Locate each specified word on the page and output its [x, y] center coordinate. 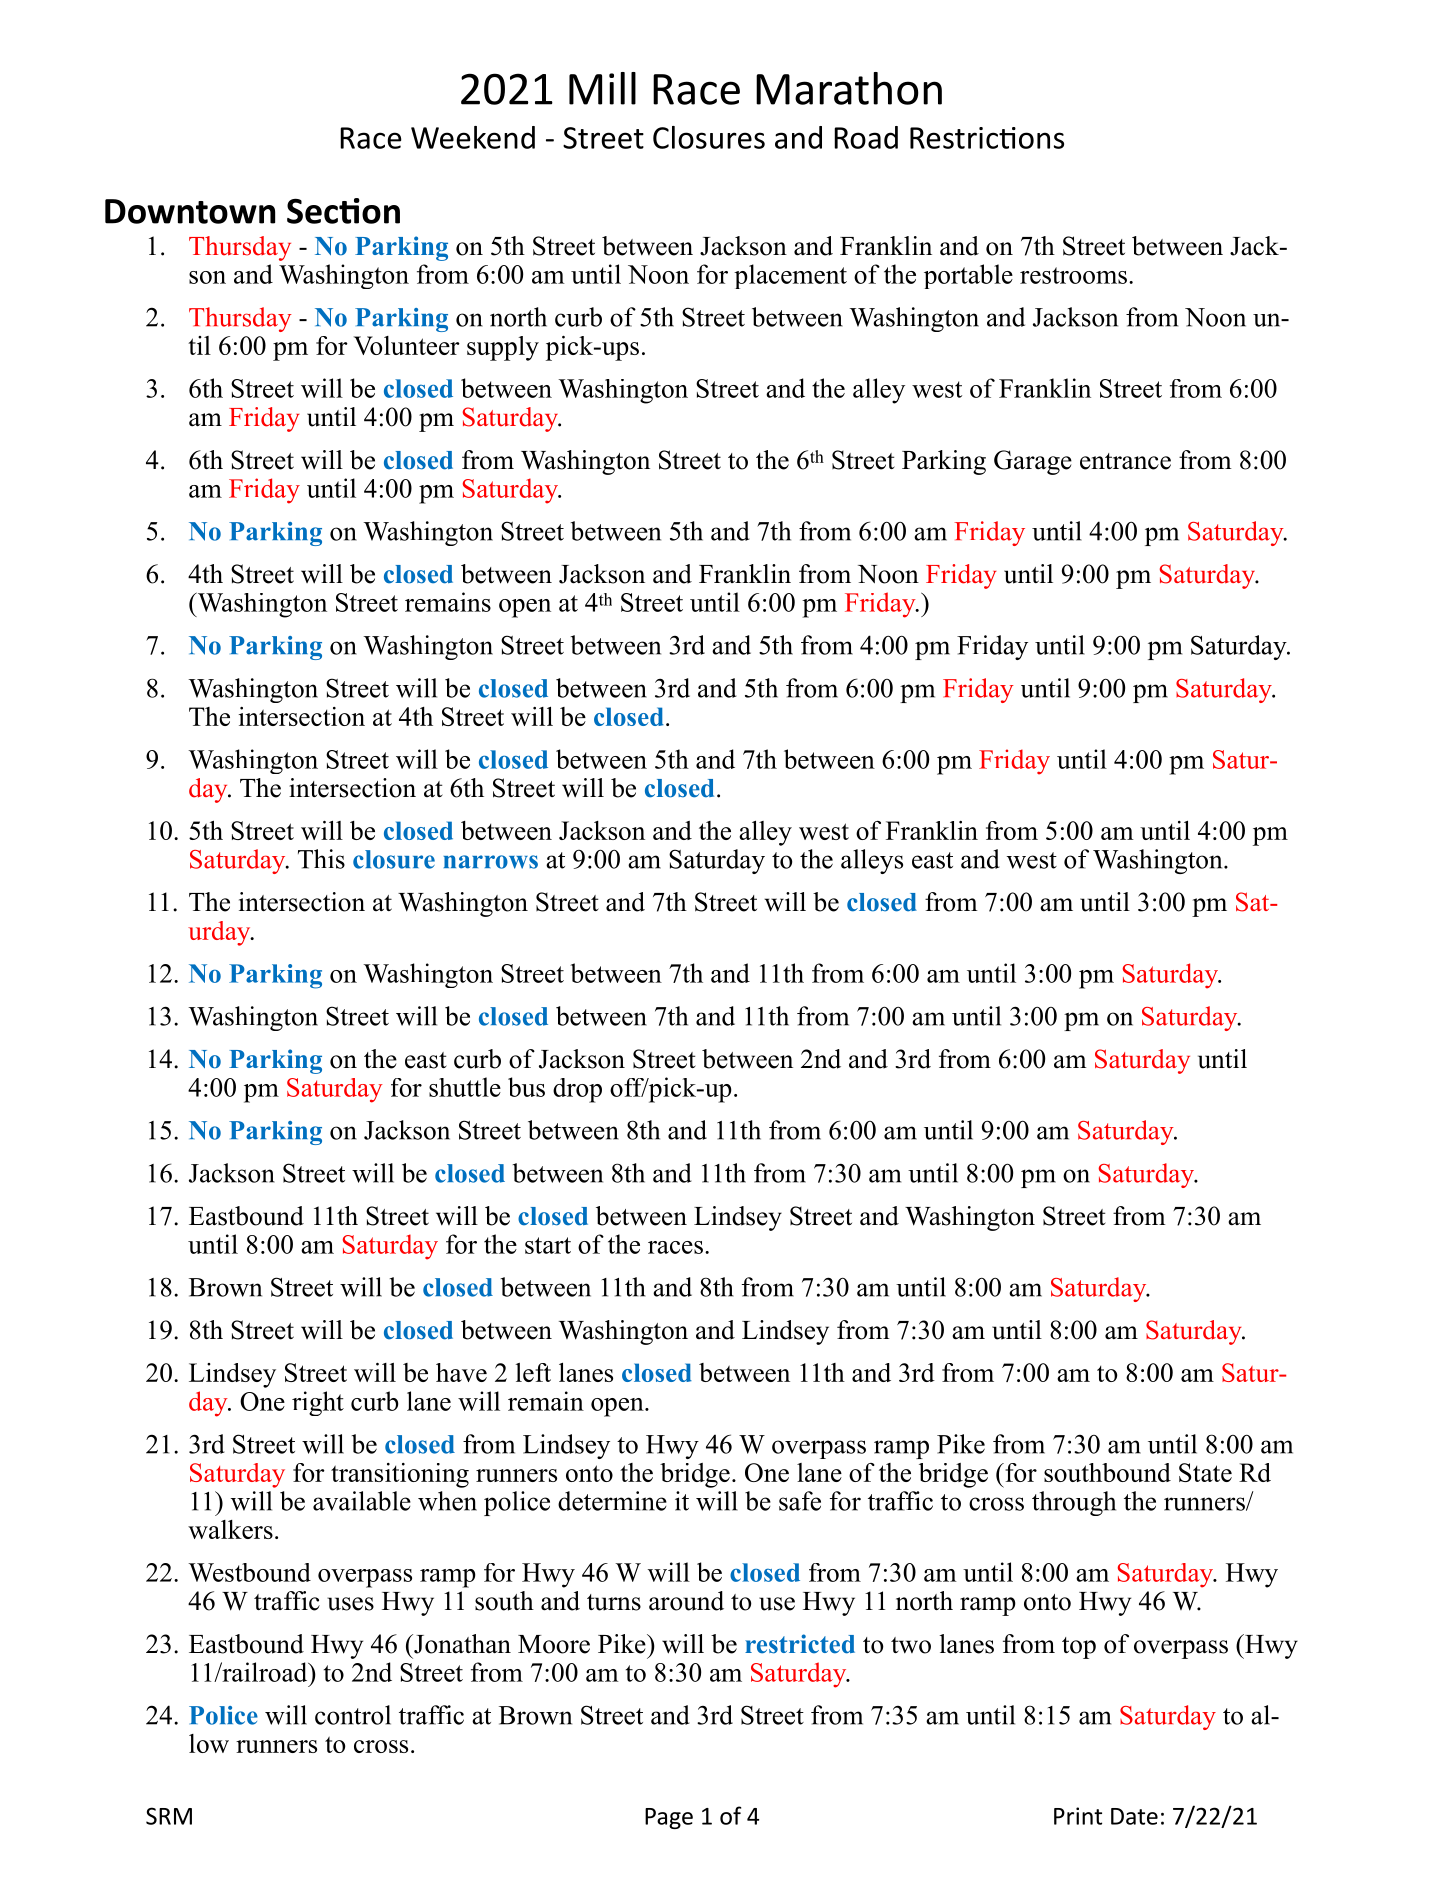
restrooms [1073, 275]
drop [577, 1090]
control [353, 1715]
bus [526, 1087]
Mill [602, 88]
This [321, 859]
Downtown [190, 211]
